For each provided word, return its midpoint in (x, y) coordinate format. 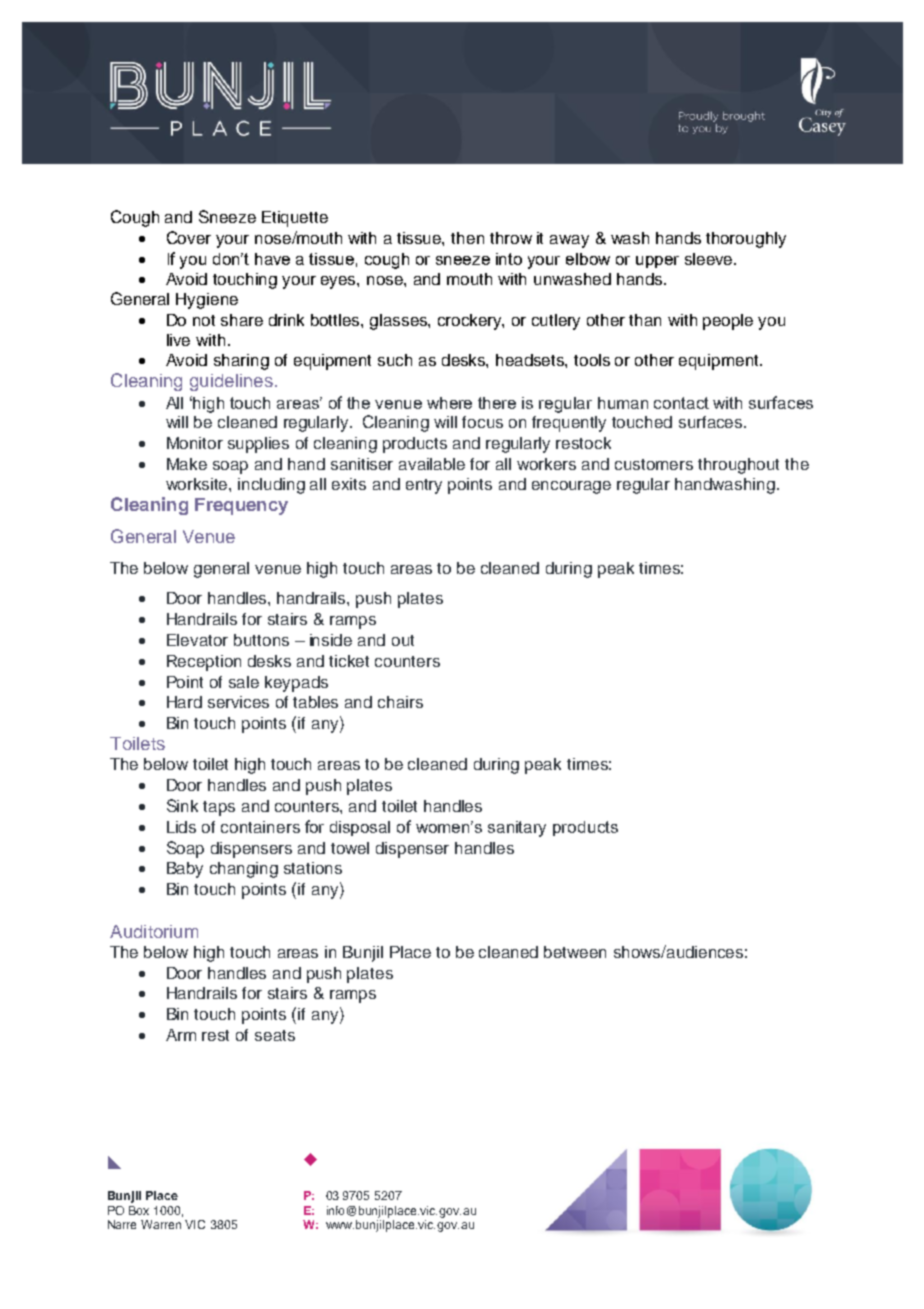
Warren (161, 1224)
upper (657, 262)
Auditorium (154, 931)
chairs (400, 702)
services (238, 702)
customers (654, 464)
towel (350, 848)
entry (424, 486)
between (575, 952)
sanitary (517, 829)
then (467, 238)
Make (187, 464)
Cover (189, 237)
